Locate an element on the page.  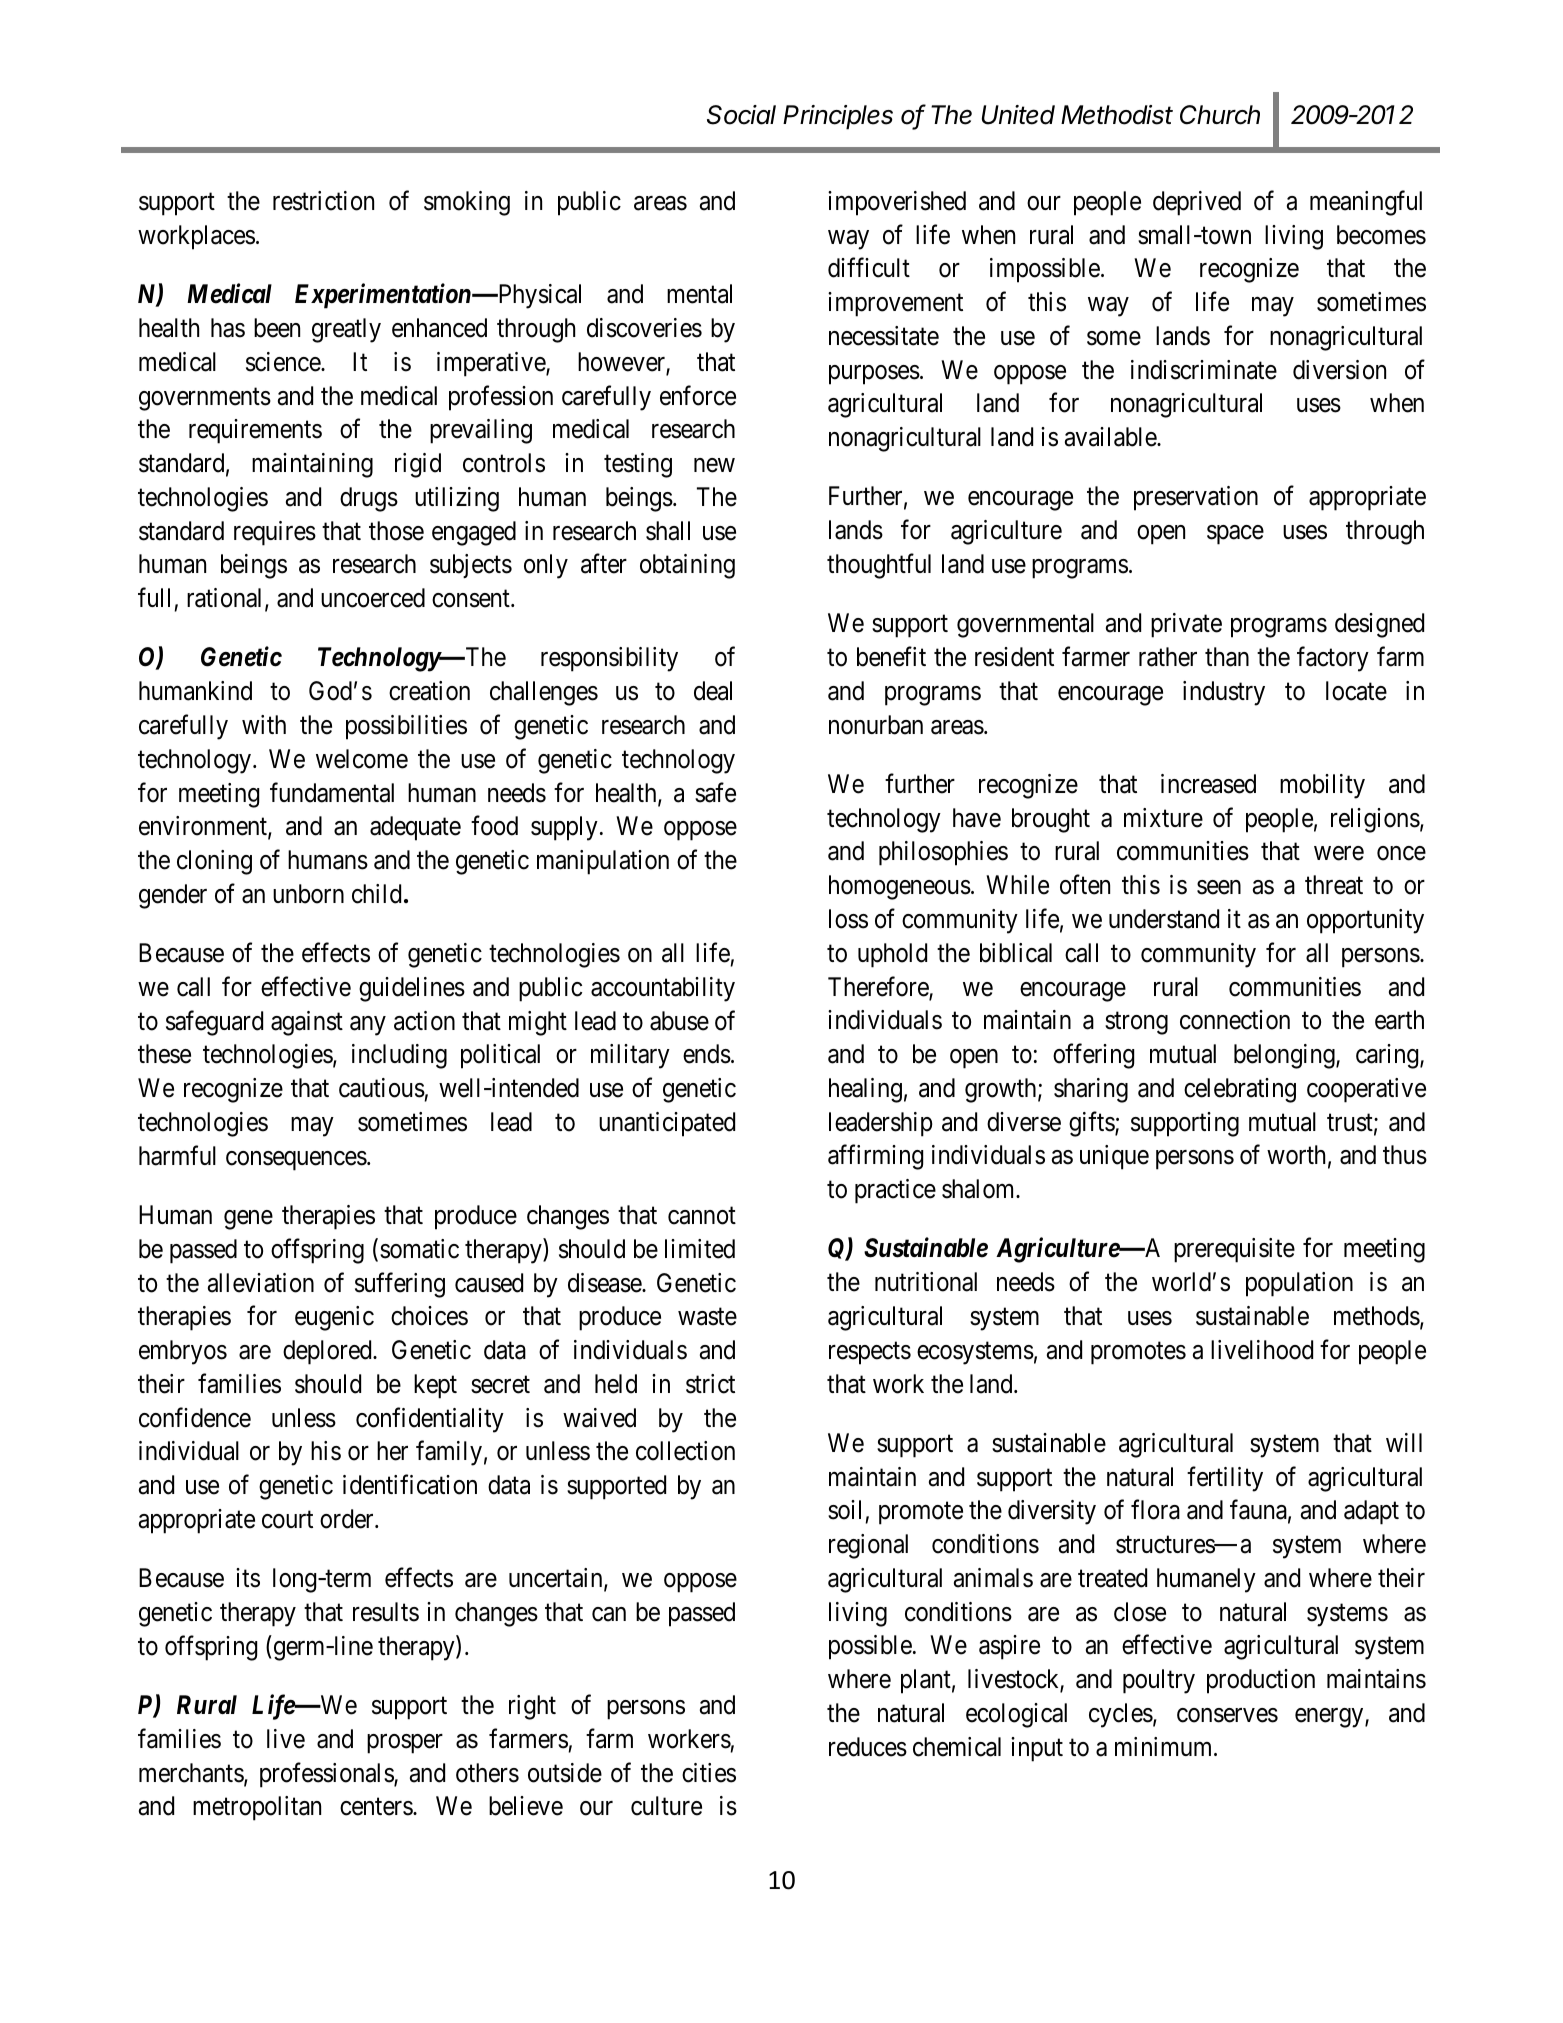
minimum is located at coordinates (1165, 1746).
